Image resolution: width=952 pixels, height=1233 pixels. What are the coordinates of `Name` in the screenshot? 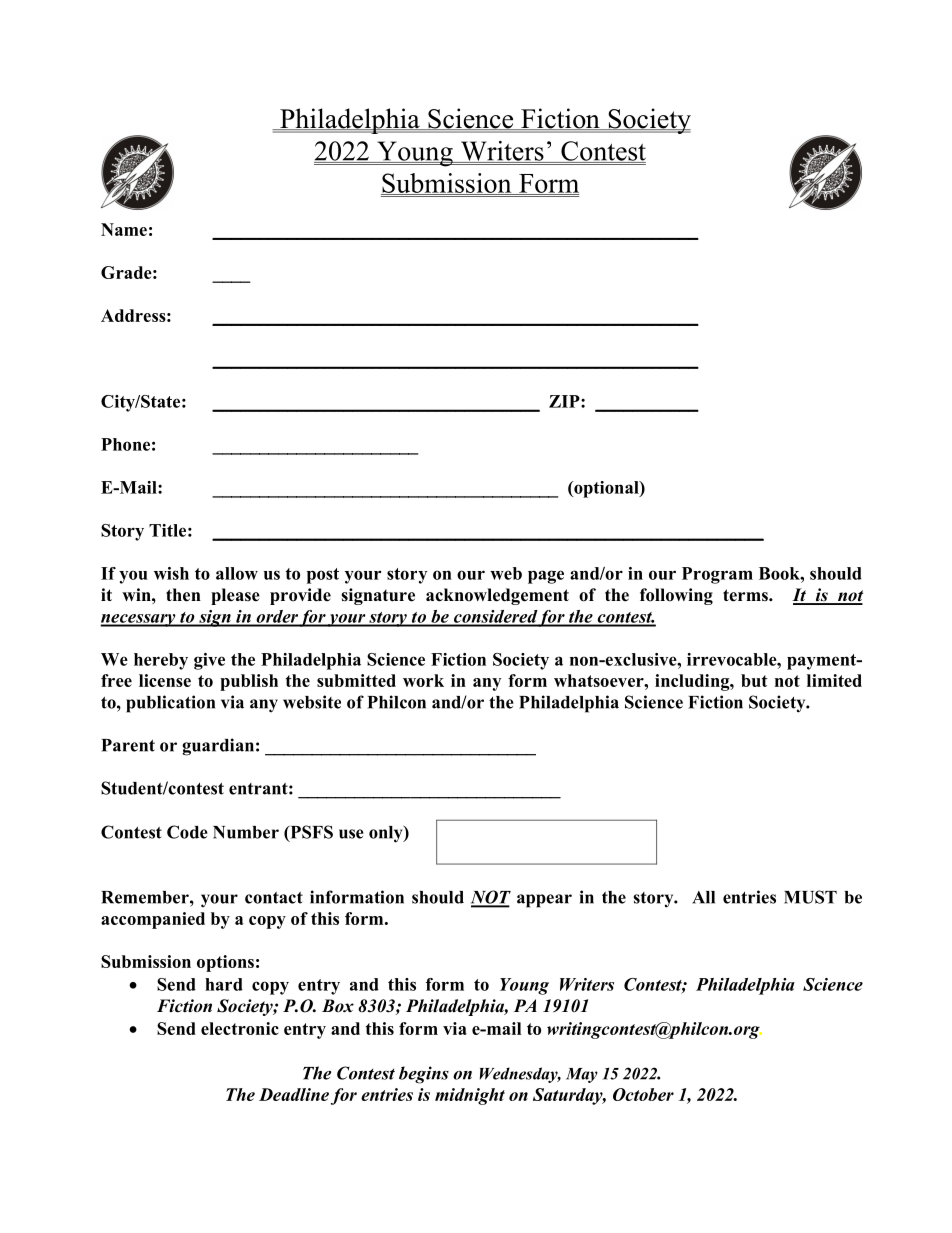 It's located at (124, 229).
